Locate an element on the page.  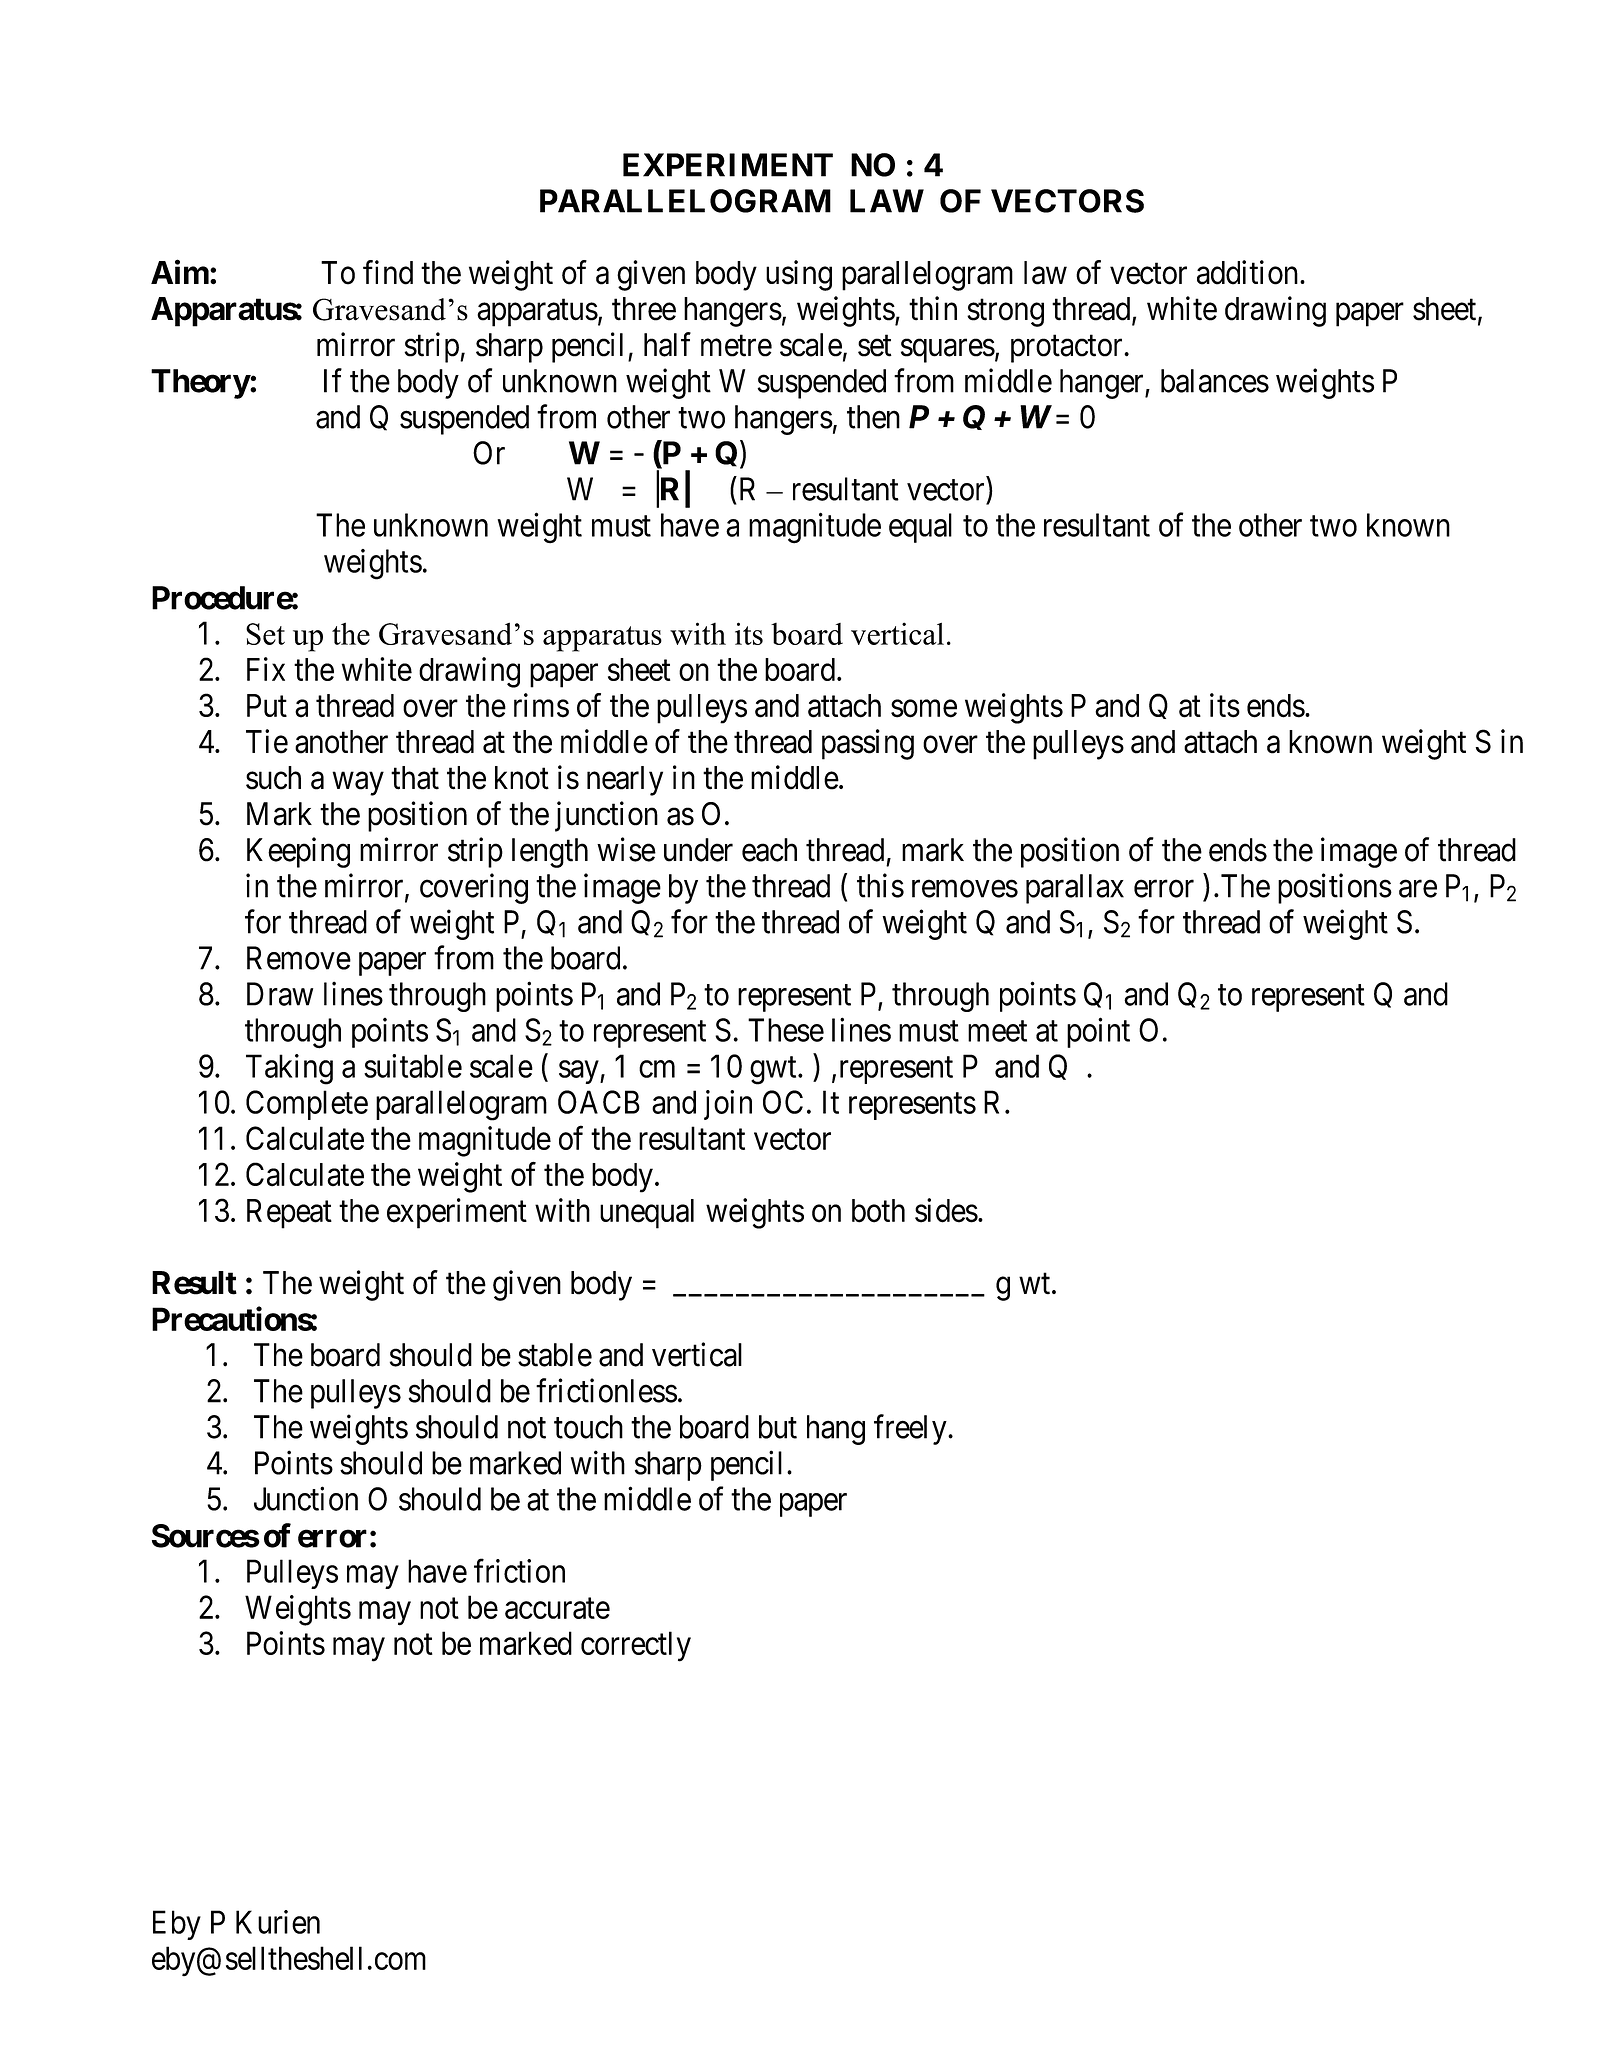
Tie is located at coordinates (267, 741).
